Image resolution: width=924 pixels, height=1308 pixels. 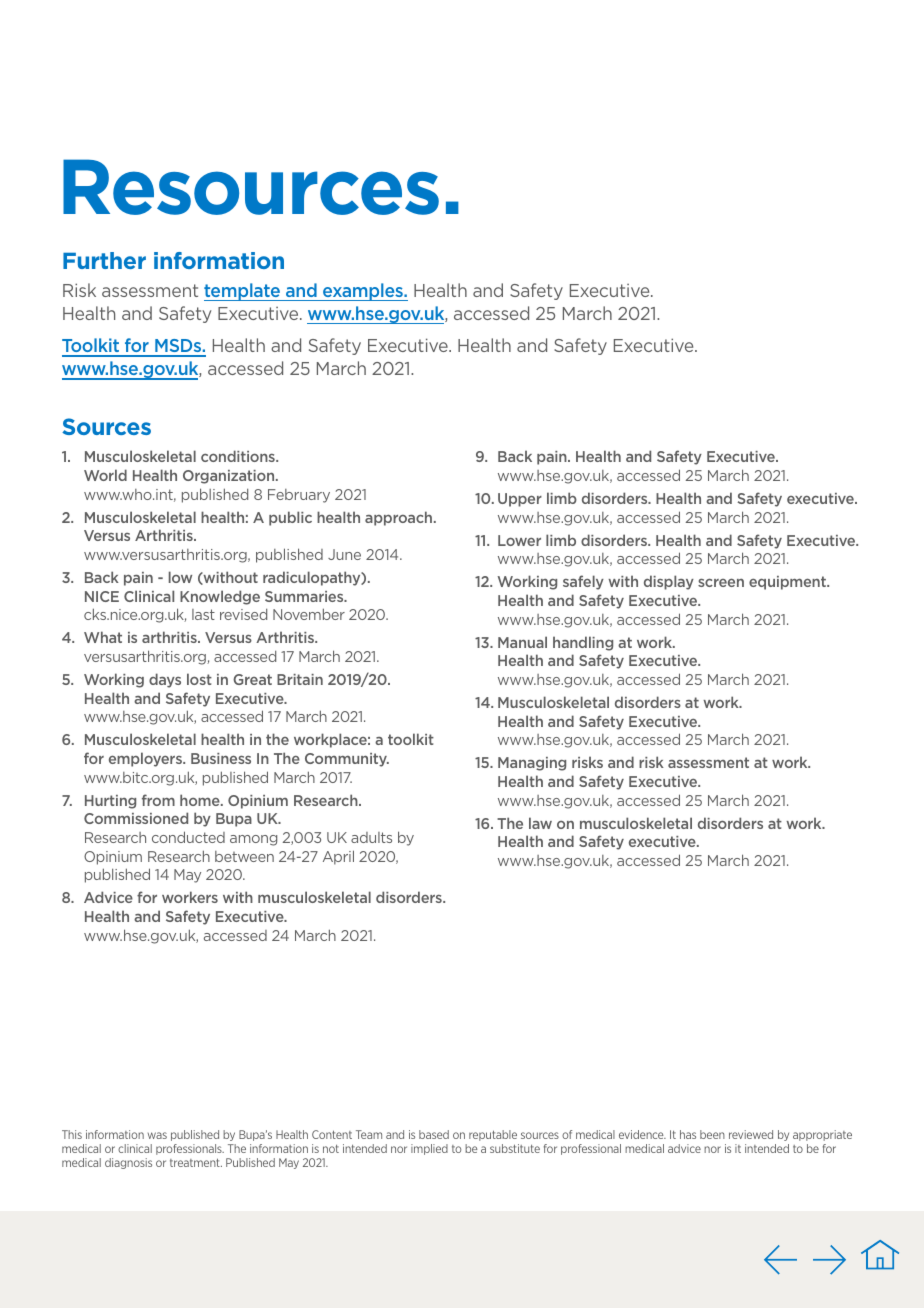 I want to click on reviewed, so click(x=751, y=1134).
